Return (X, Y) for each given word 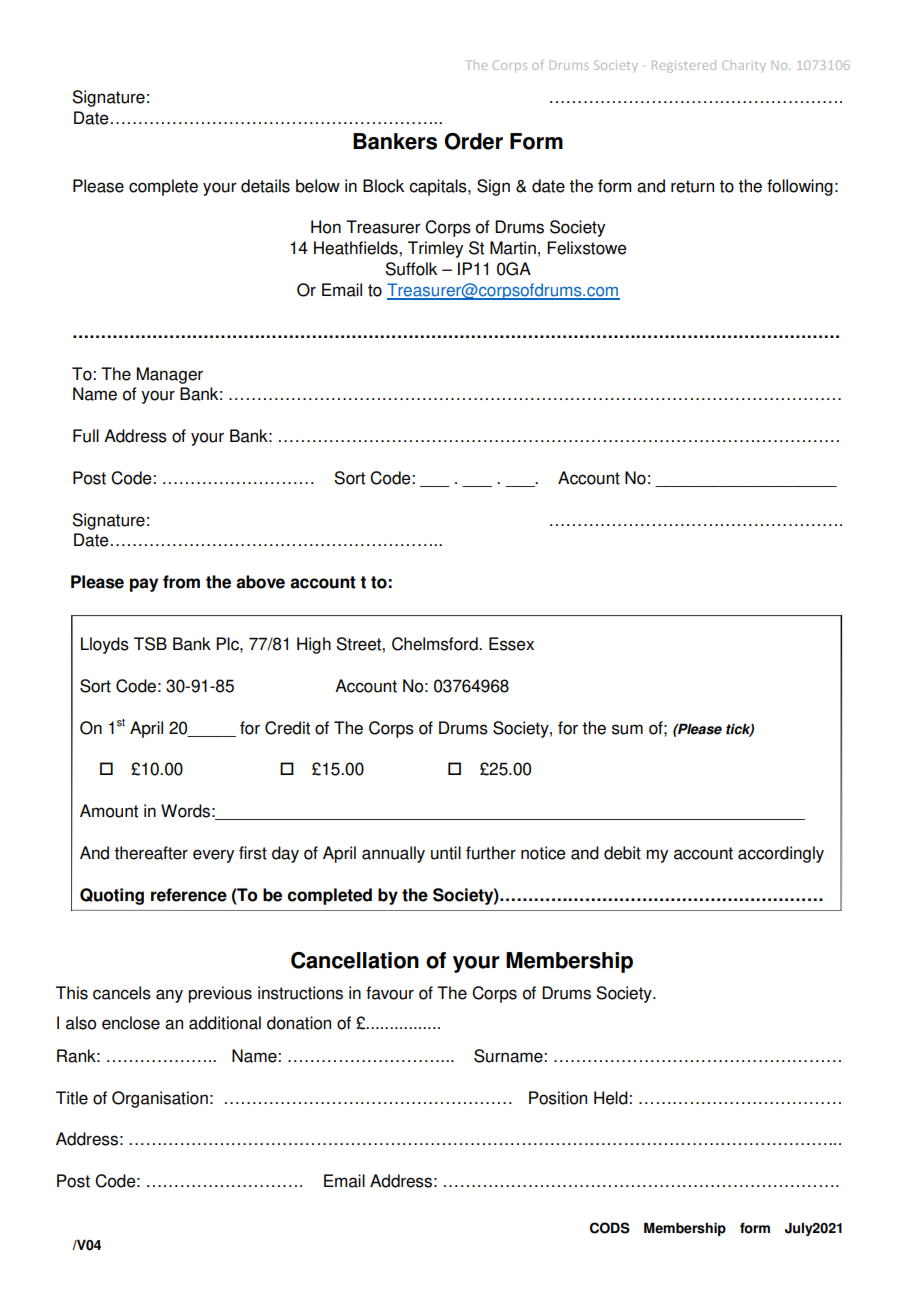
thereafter (151, 853)
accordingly (781, 854)
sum (627, 729)
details (265, 186)
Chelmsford (436, 644)
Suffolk (411, 269)
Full (86, 436)
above (260, 582)
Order (473, 141)
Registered (684, 66)
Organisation (160, 1099)
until (446, 853)
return (692, 186)
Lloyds (105, 645)
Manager (170, 375)
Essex (511, 644)
